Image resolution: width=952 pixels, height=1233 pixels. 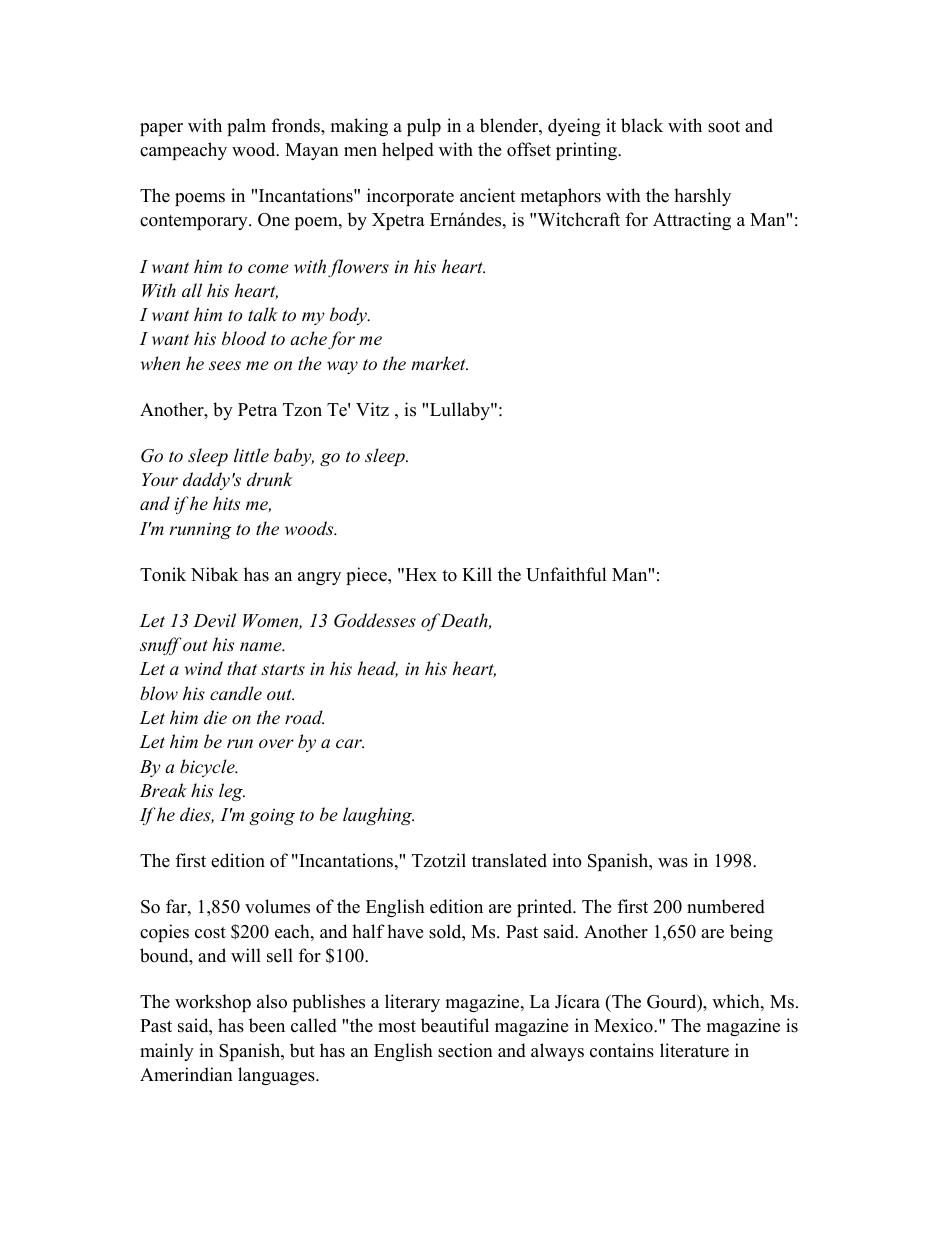 What do you see at coordinates (642, 125) in the screenshot?
I see `black` at bounding box center [642, 125].
